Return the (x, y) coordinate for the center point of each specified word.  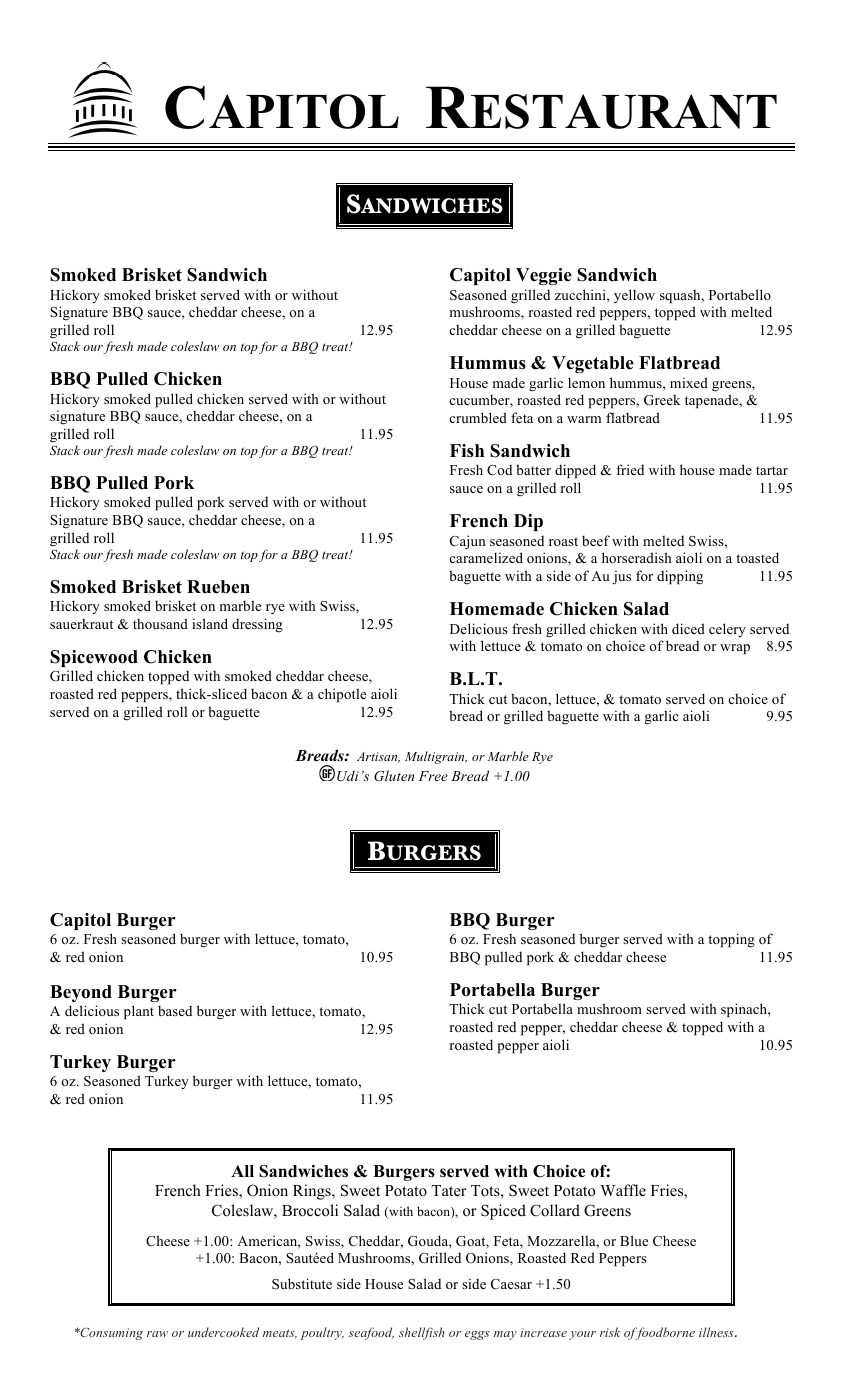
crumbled (478, 417)
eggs (477, 1335)
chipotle (342, 695)
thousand (160, 623)
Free (433, 776)
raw (157, 1334)
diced (688, 628)
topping (731, 940)
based (175, 1010)
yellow (634, 296)
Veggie (544, 276)
